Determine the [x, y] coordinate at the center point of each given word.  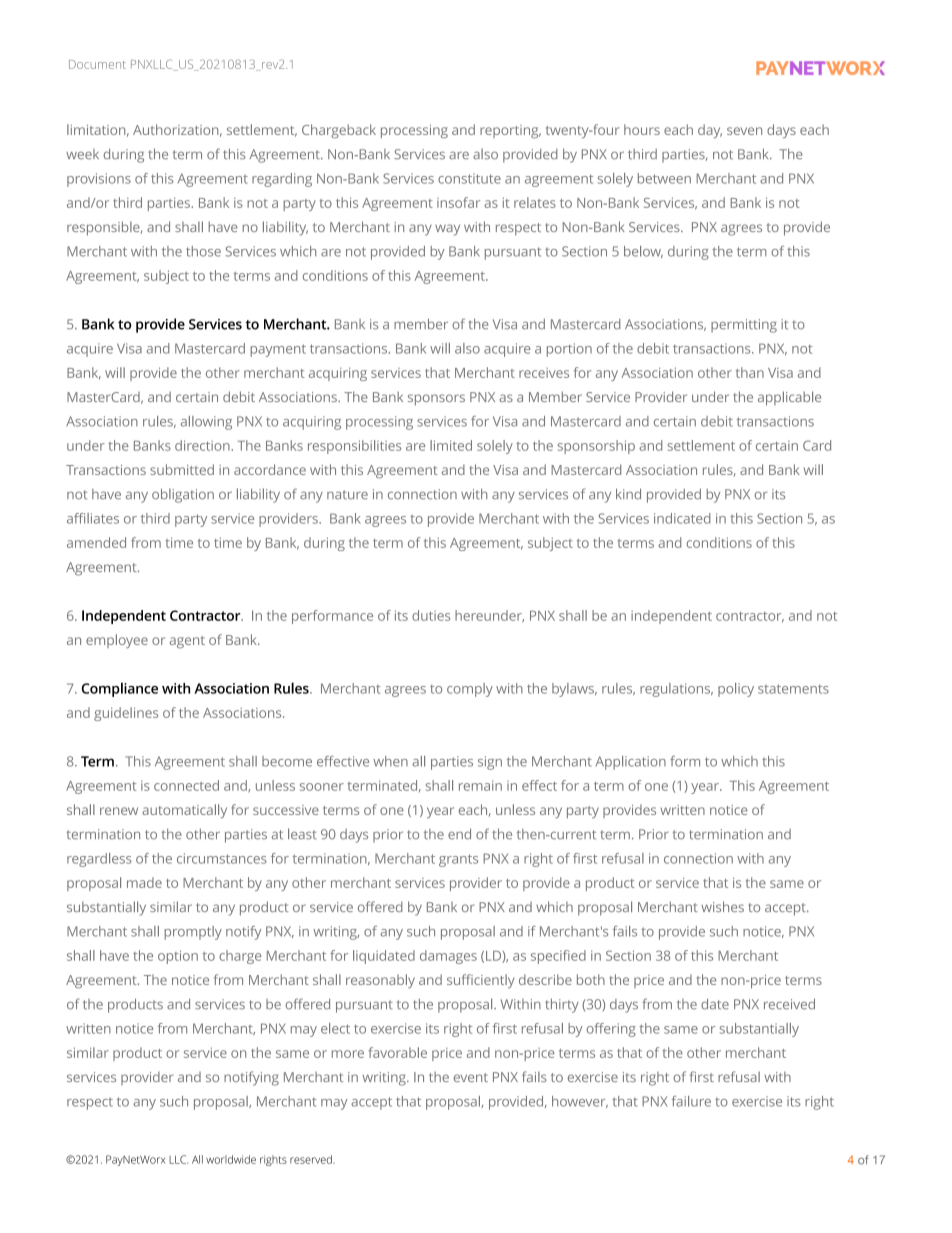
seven [744, 131]
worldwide [231, 1159]
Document [97, 64]
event [471, 1077]
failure [691, 1101]
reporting [510, 131]
